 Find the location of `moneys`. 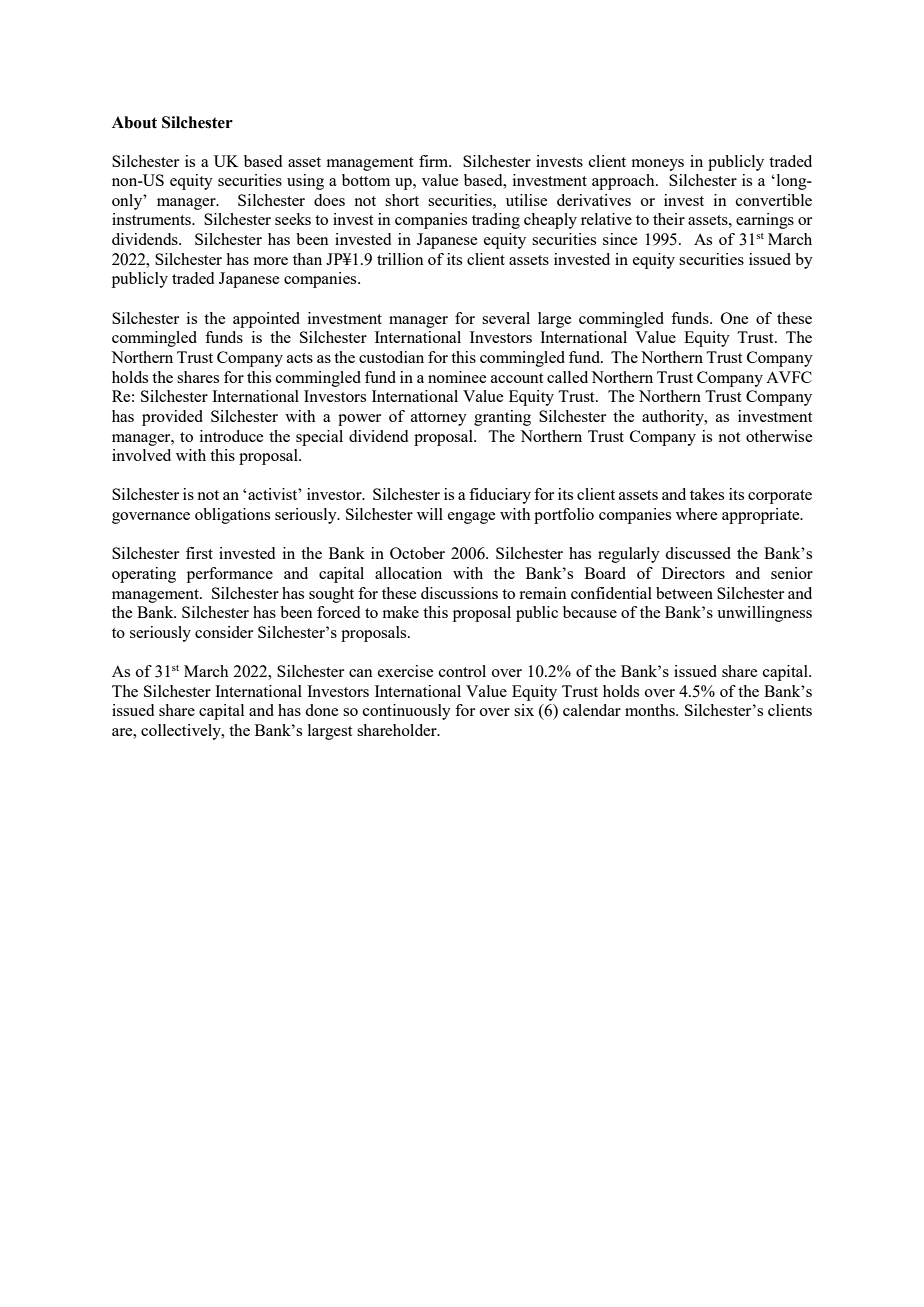

moneys is located at coordinates (658, 165).
